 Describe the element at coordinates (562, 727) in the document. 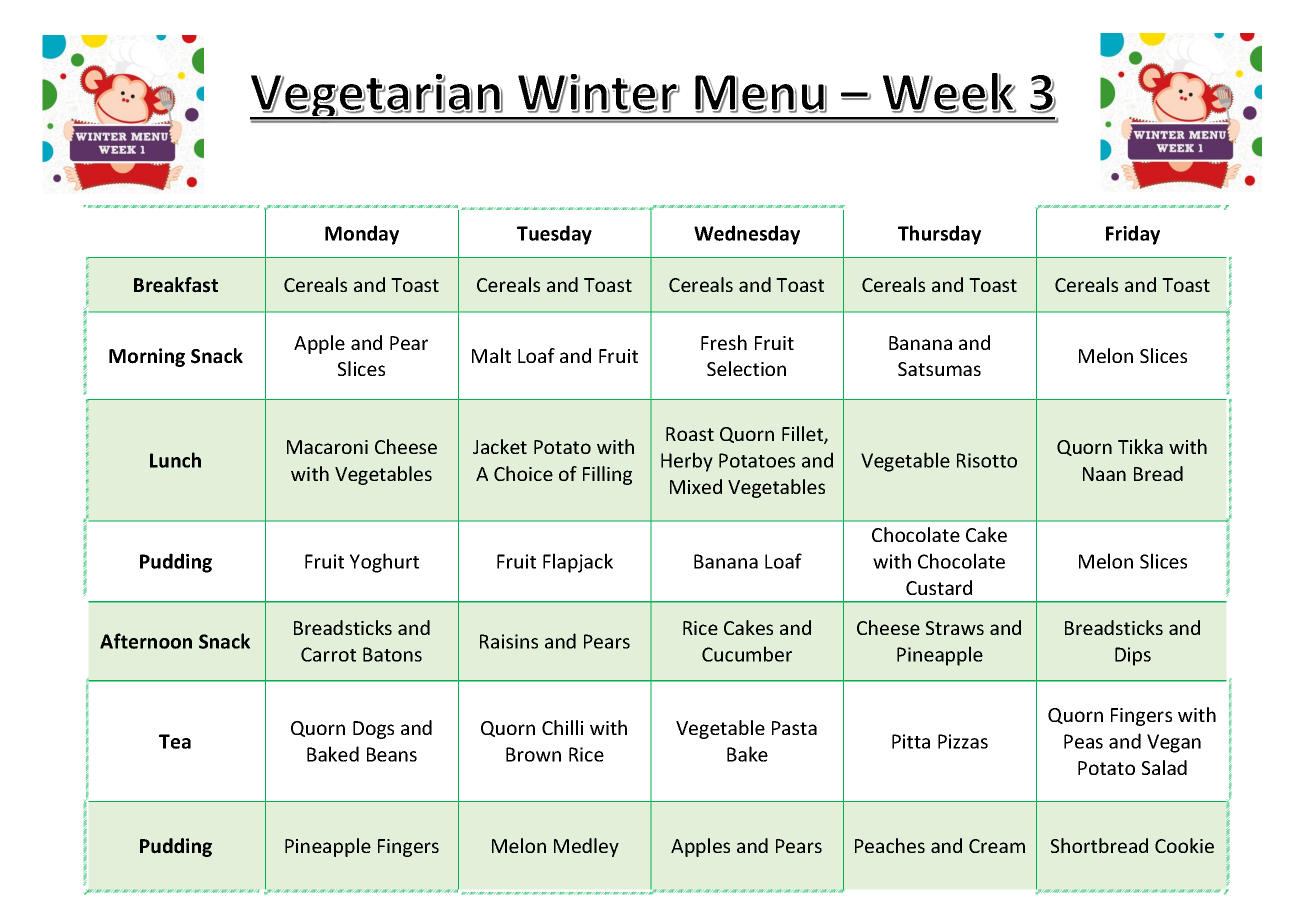

I see `Chilli` at that location.
